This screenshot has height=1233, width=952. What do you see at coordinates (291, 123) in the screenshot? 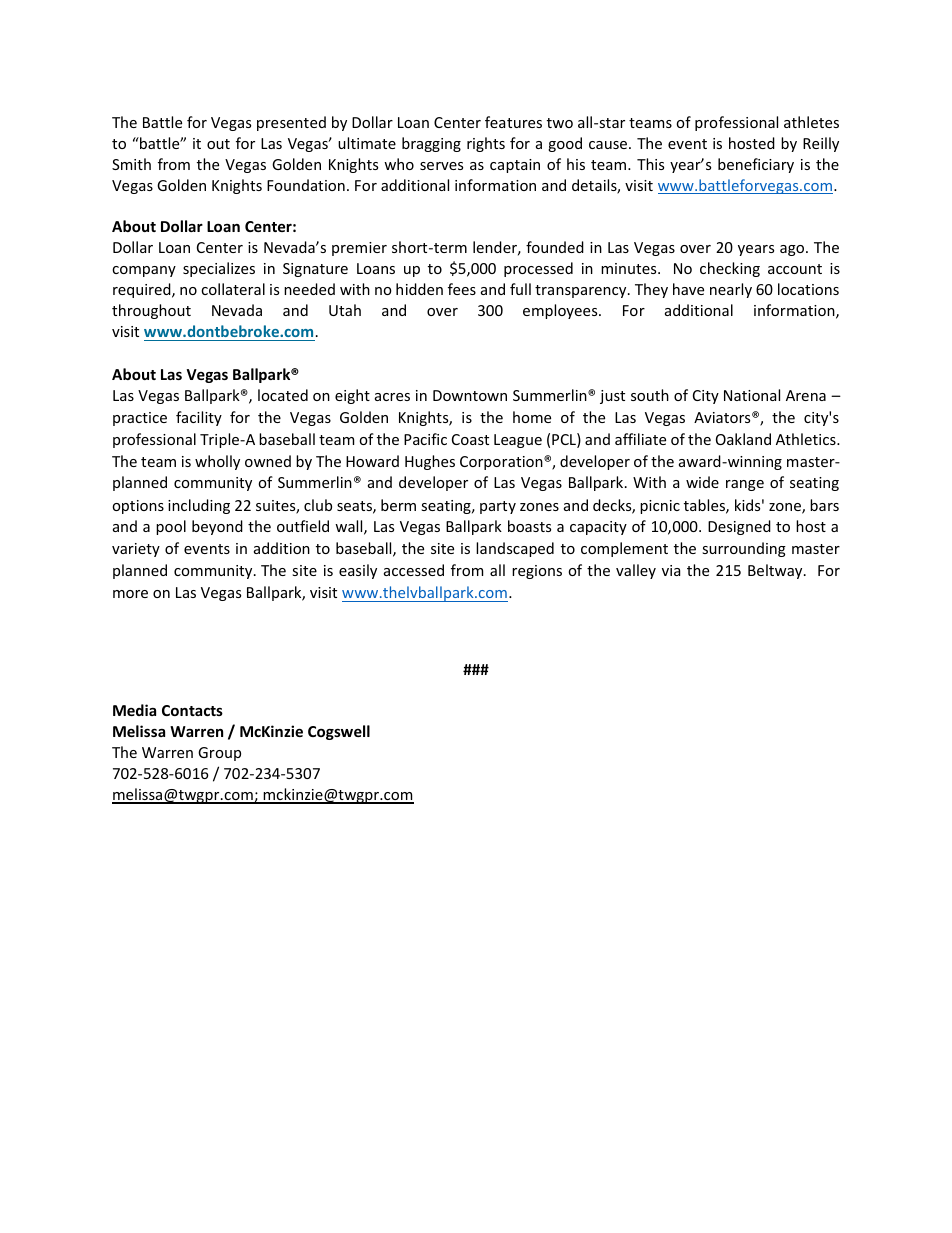
I see `presented` at bounding box center [291, 123].
